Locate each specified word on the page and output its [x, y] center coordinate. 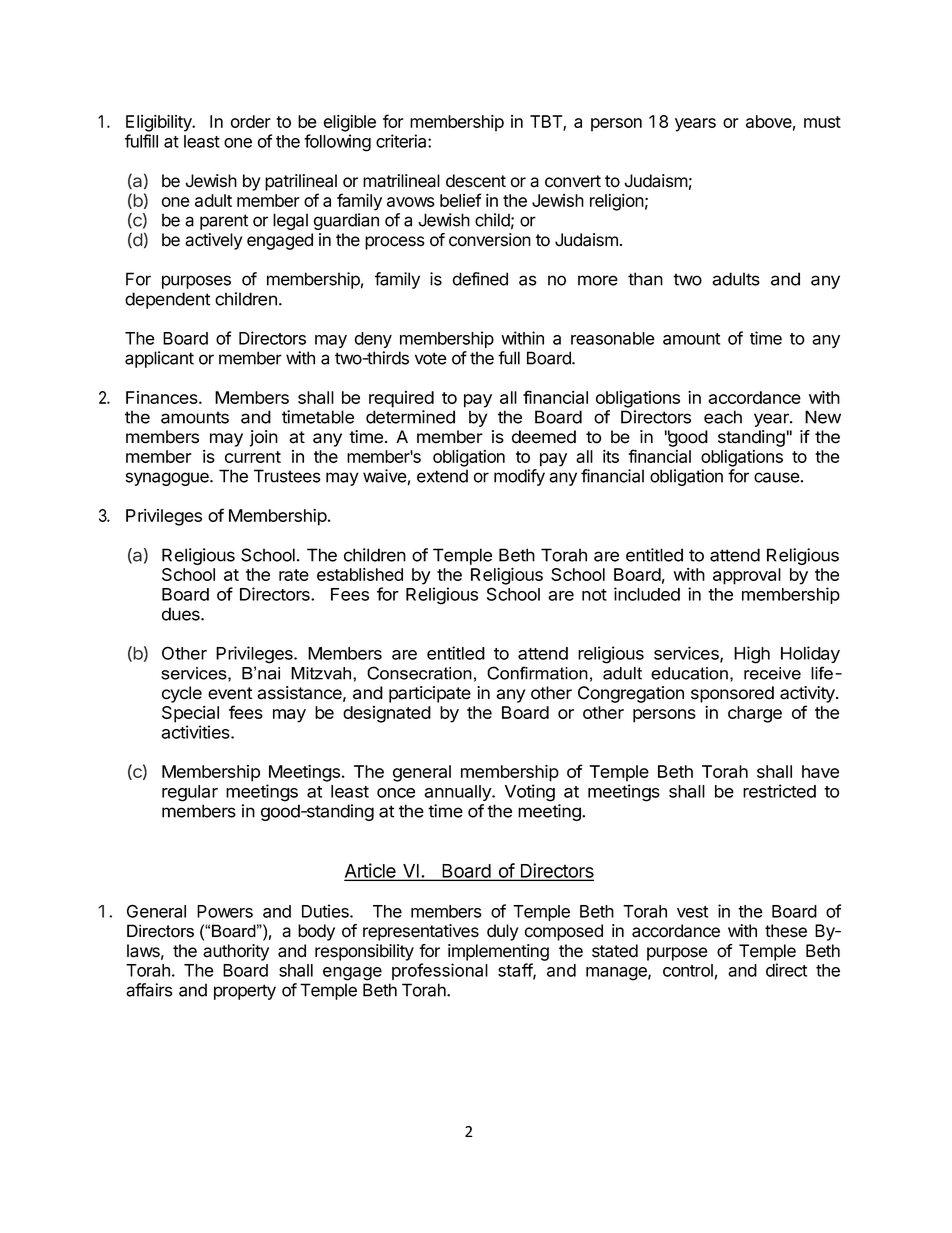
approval [747, 576]
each [723, 417]
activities [196, 732]
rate [294, 575]
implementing [498, 952]
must [822, 122]
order [251, 121]
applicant [159, 359]
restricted [779, 791]
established [360, 574]
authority [236, 952]
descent [476, 181]
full [509, 358]
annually [458, 793]
